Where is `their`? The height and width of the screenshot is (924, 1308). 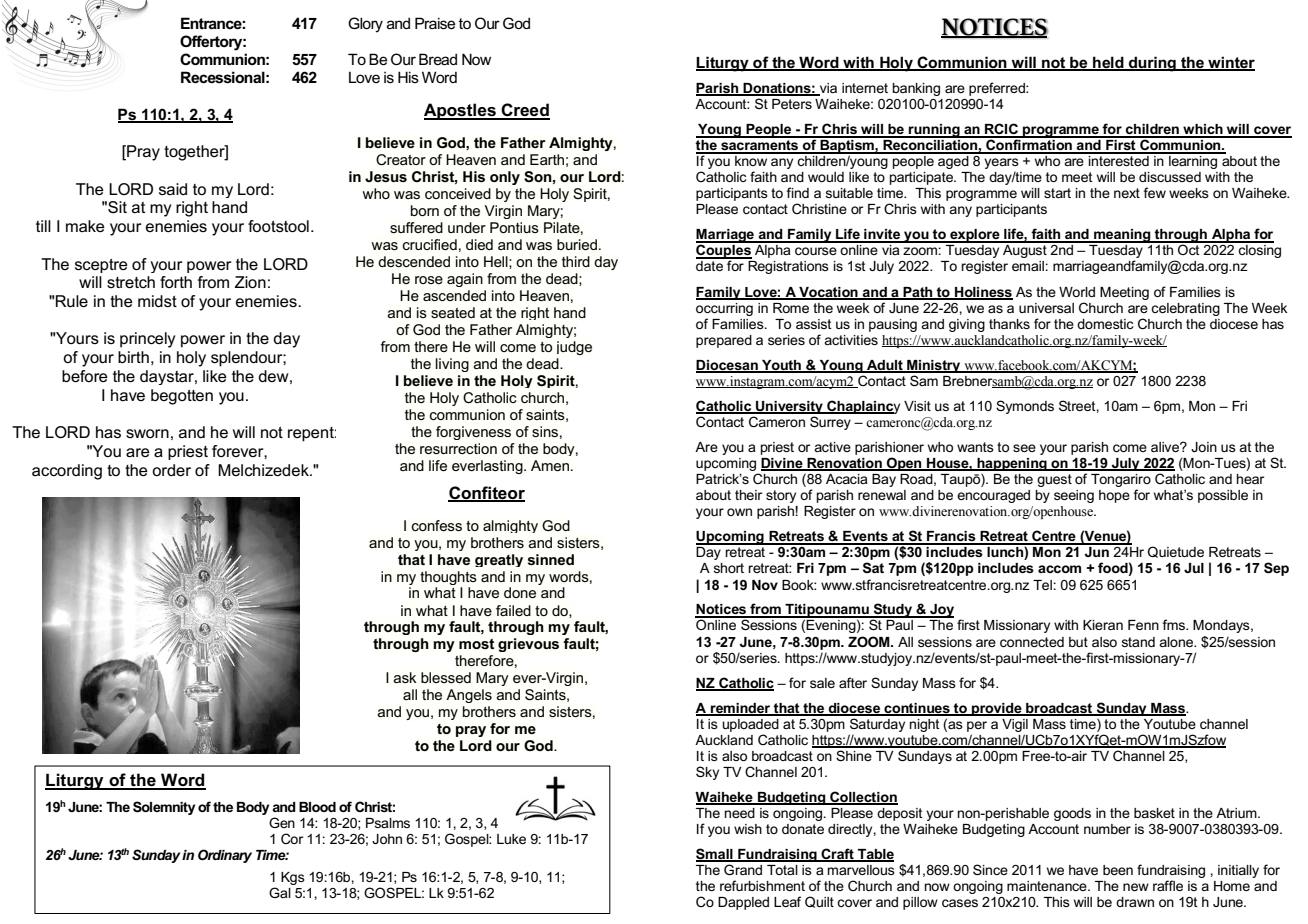
their is located at coordinates (748, 495).
